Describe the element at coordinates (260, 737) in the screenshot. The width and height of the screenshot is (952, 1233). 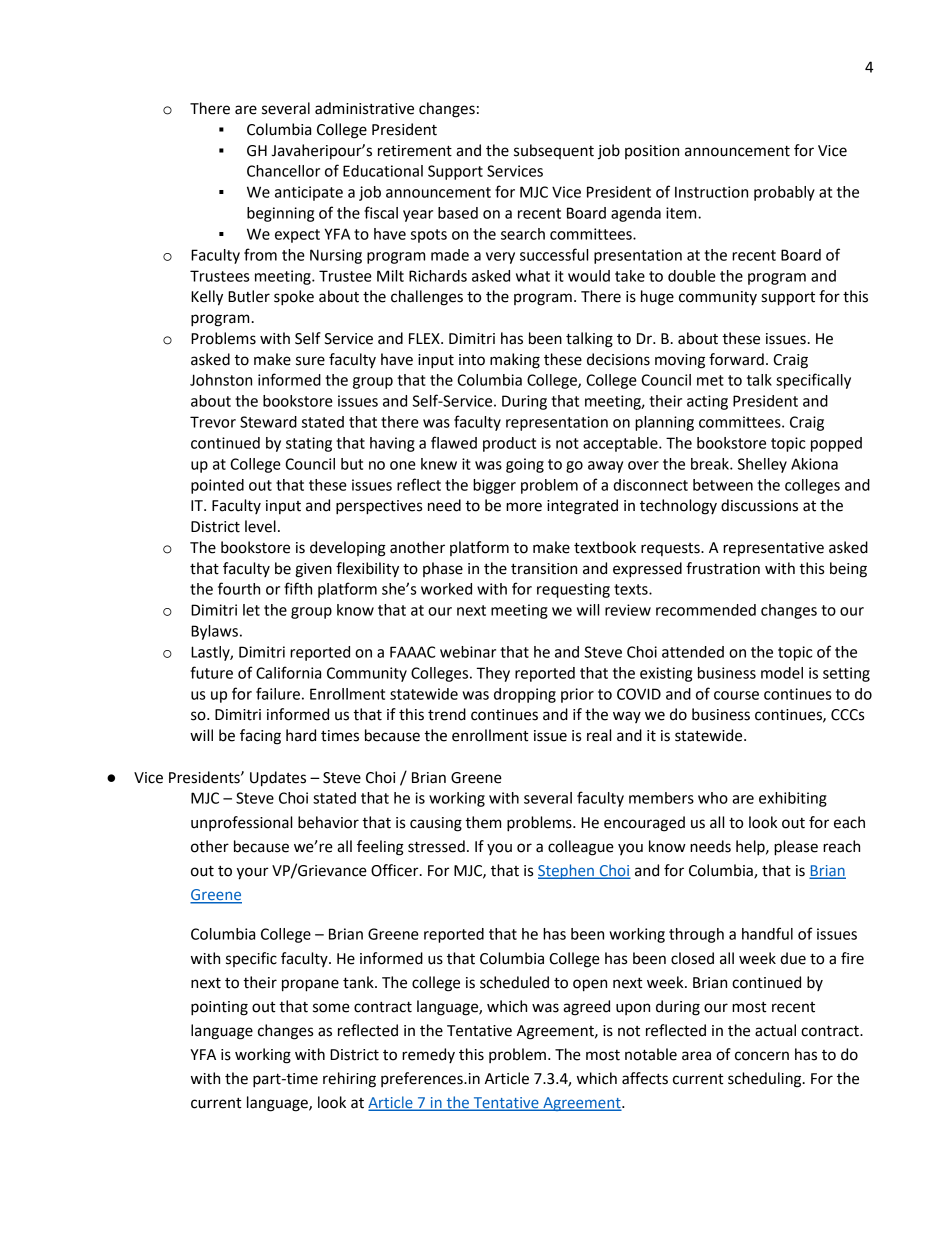
I see `facing` at that location.
